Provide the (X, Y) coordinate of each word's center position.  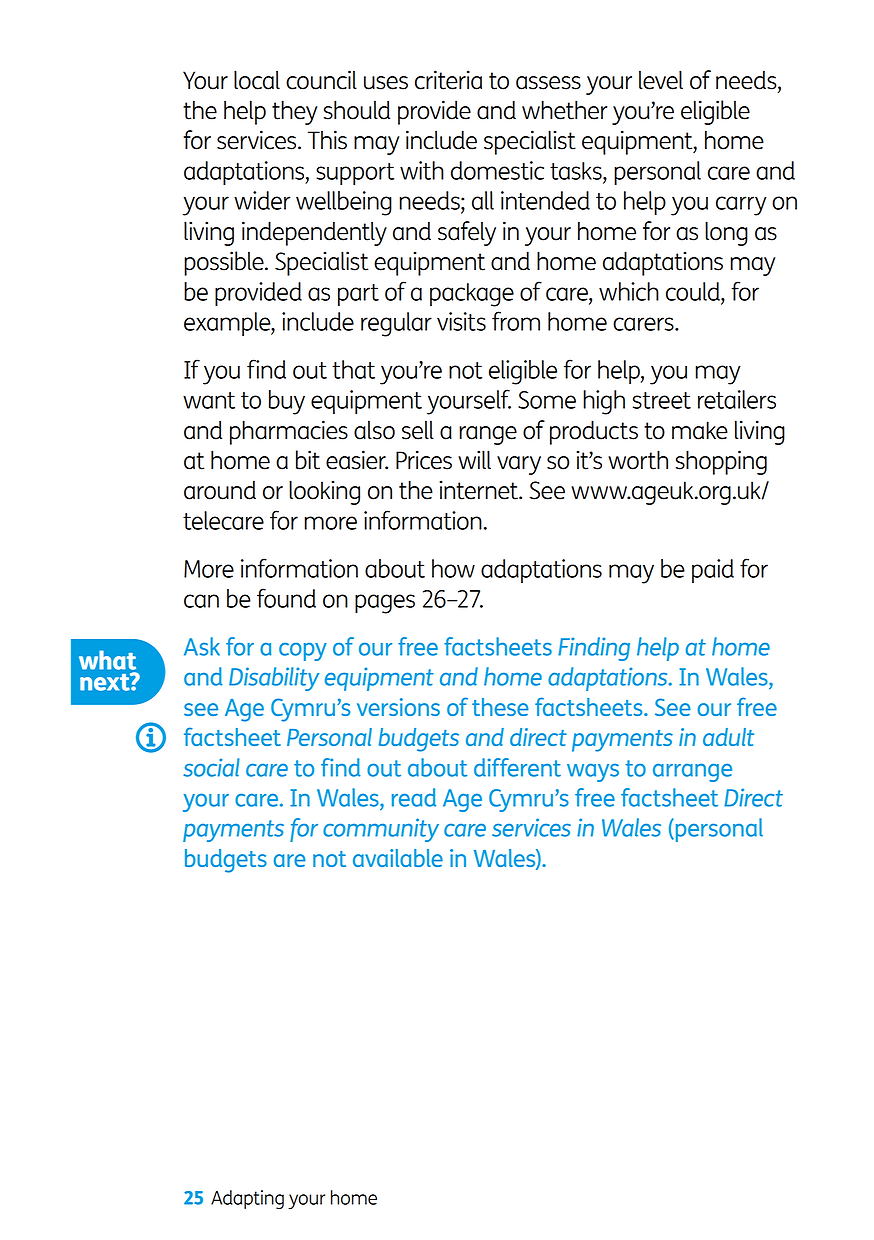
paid (713, 571)
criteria (448, 80)
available (398, 858)
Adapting (247, 1199)
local (257, 80)
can (201, 601)
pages (385, 604)
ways (593, 773)
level (661, 80)
